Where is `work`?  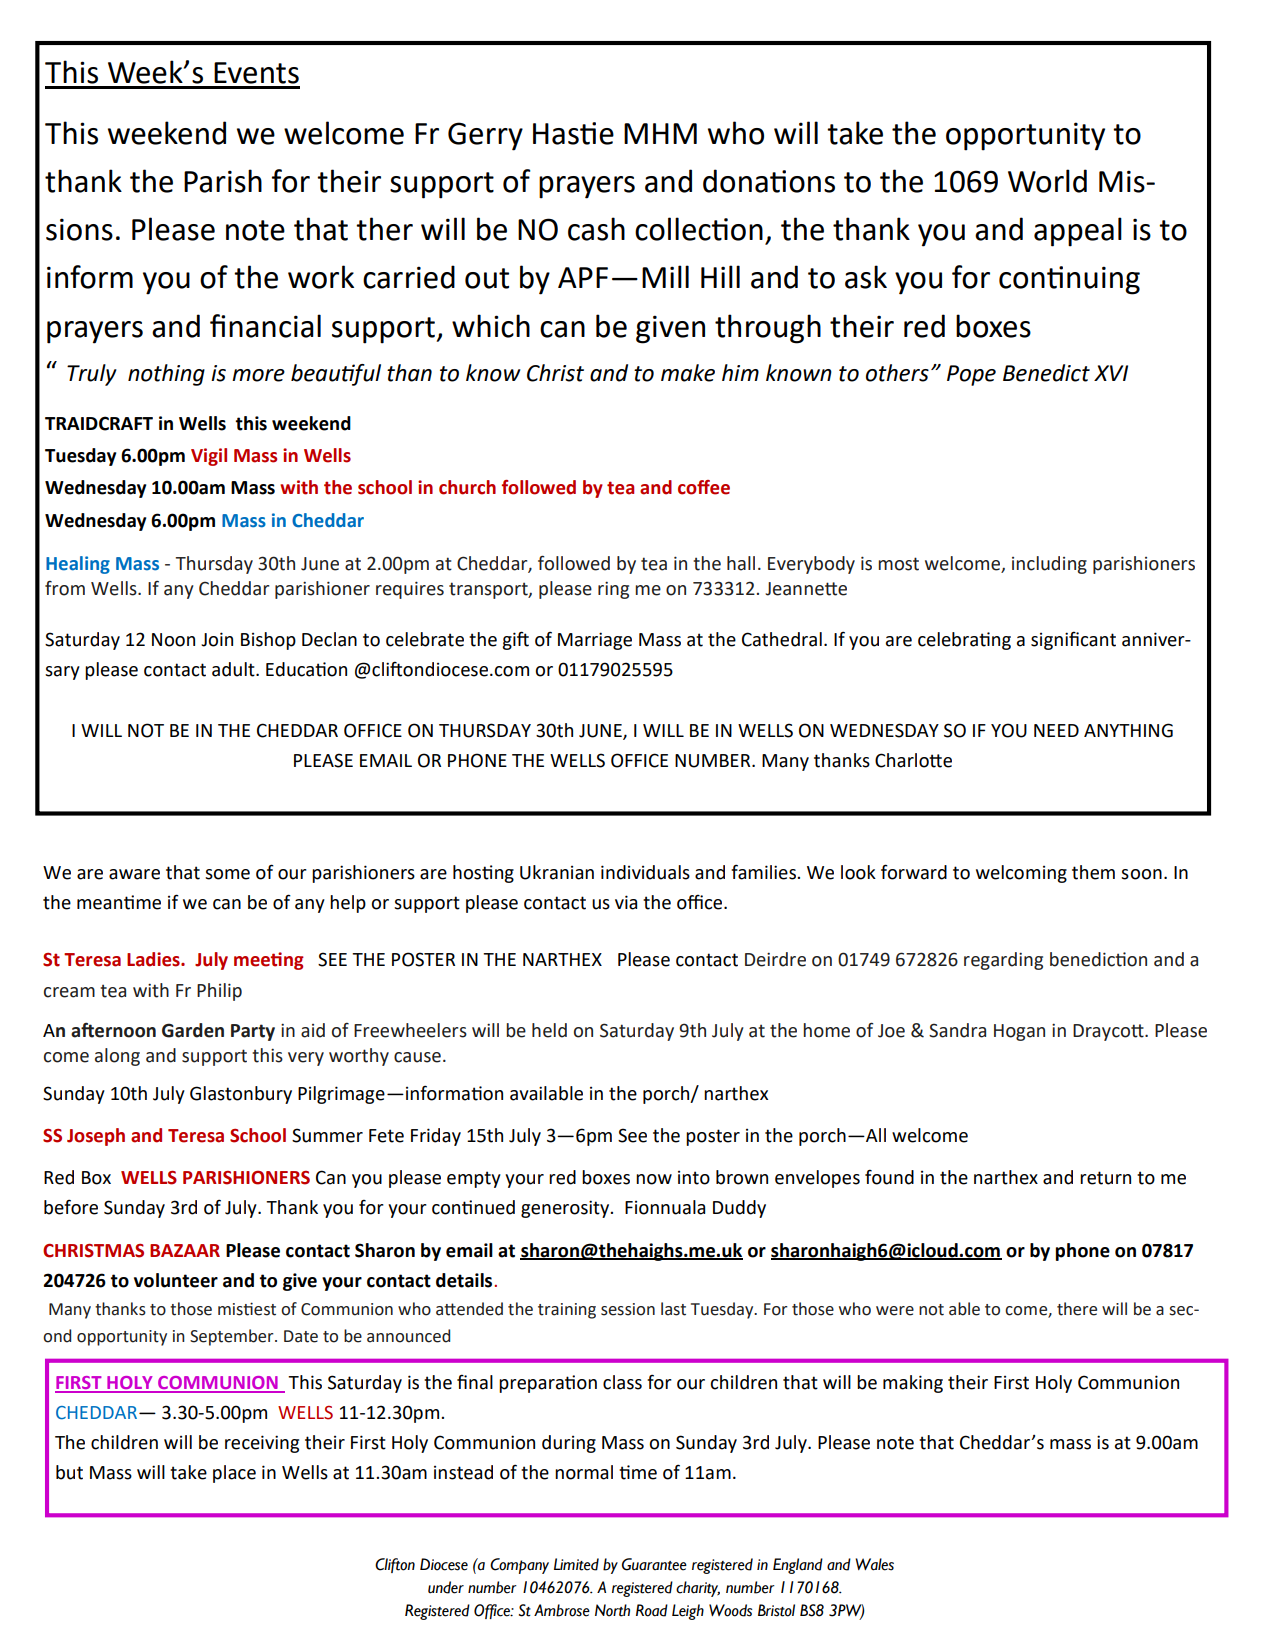 work is located at coordinates (321, 277).
